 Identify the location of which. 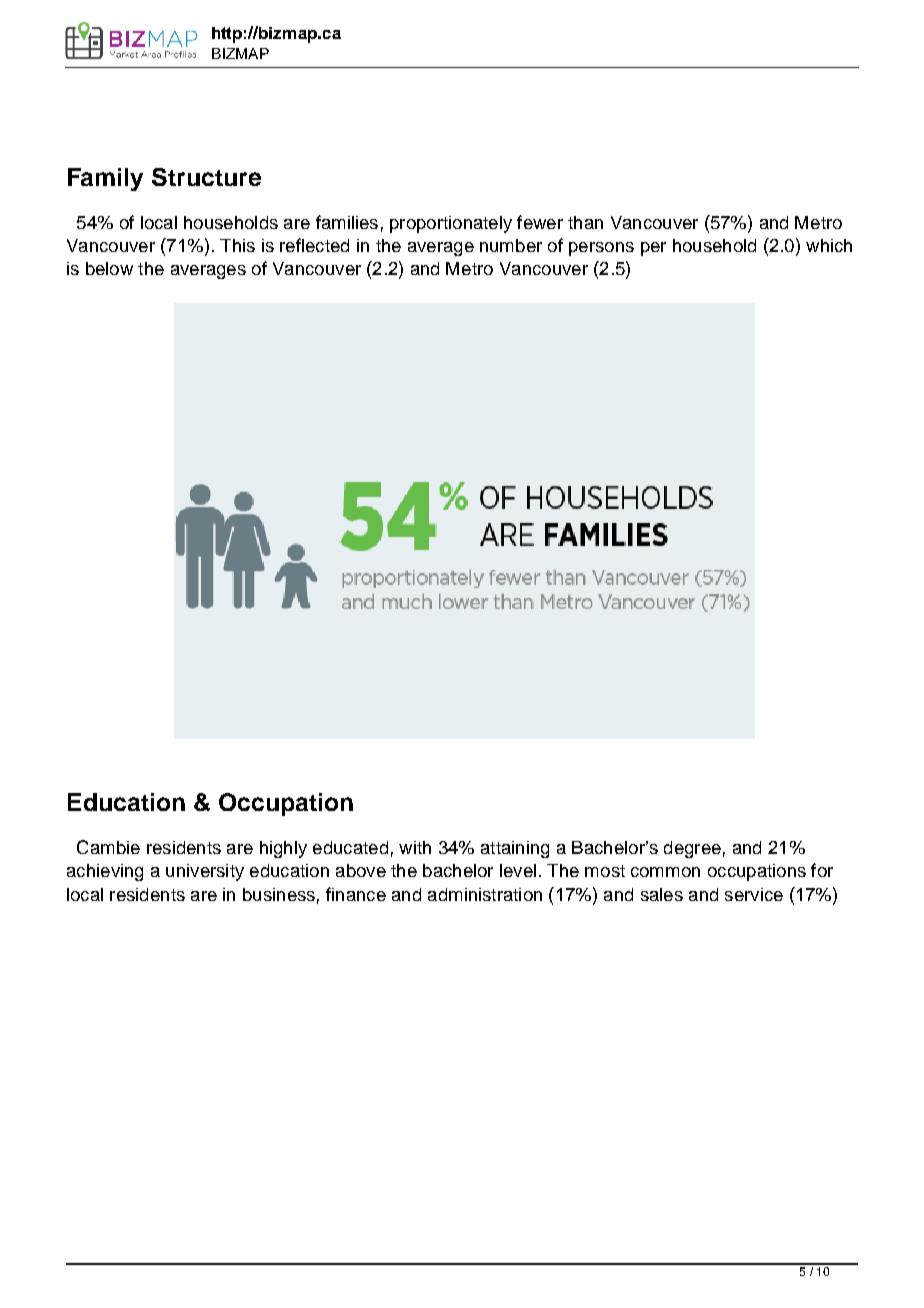
(829, 245).
